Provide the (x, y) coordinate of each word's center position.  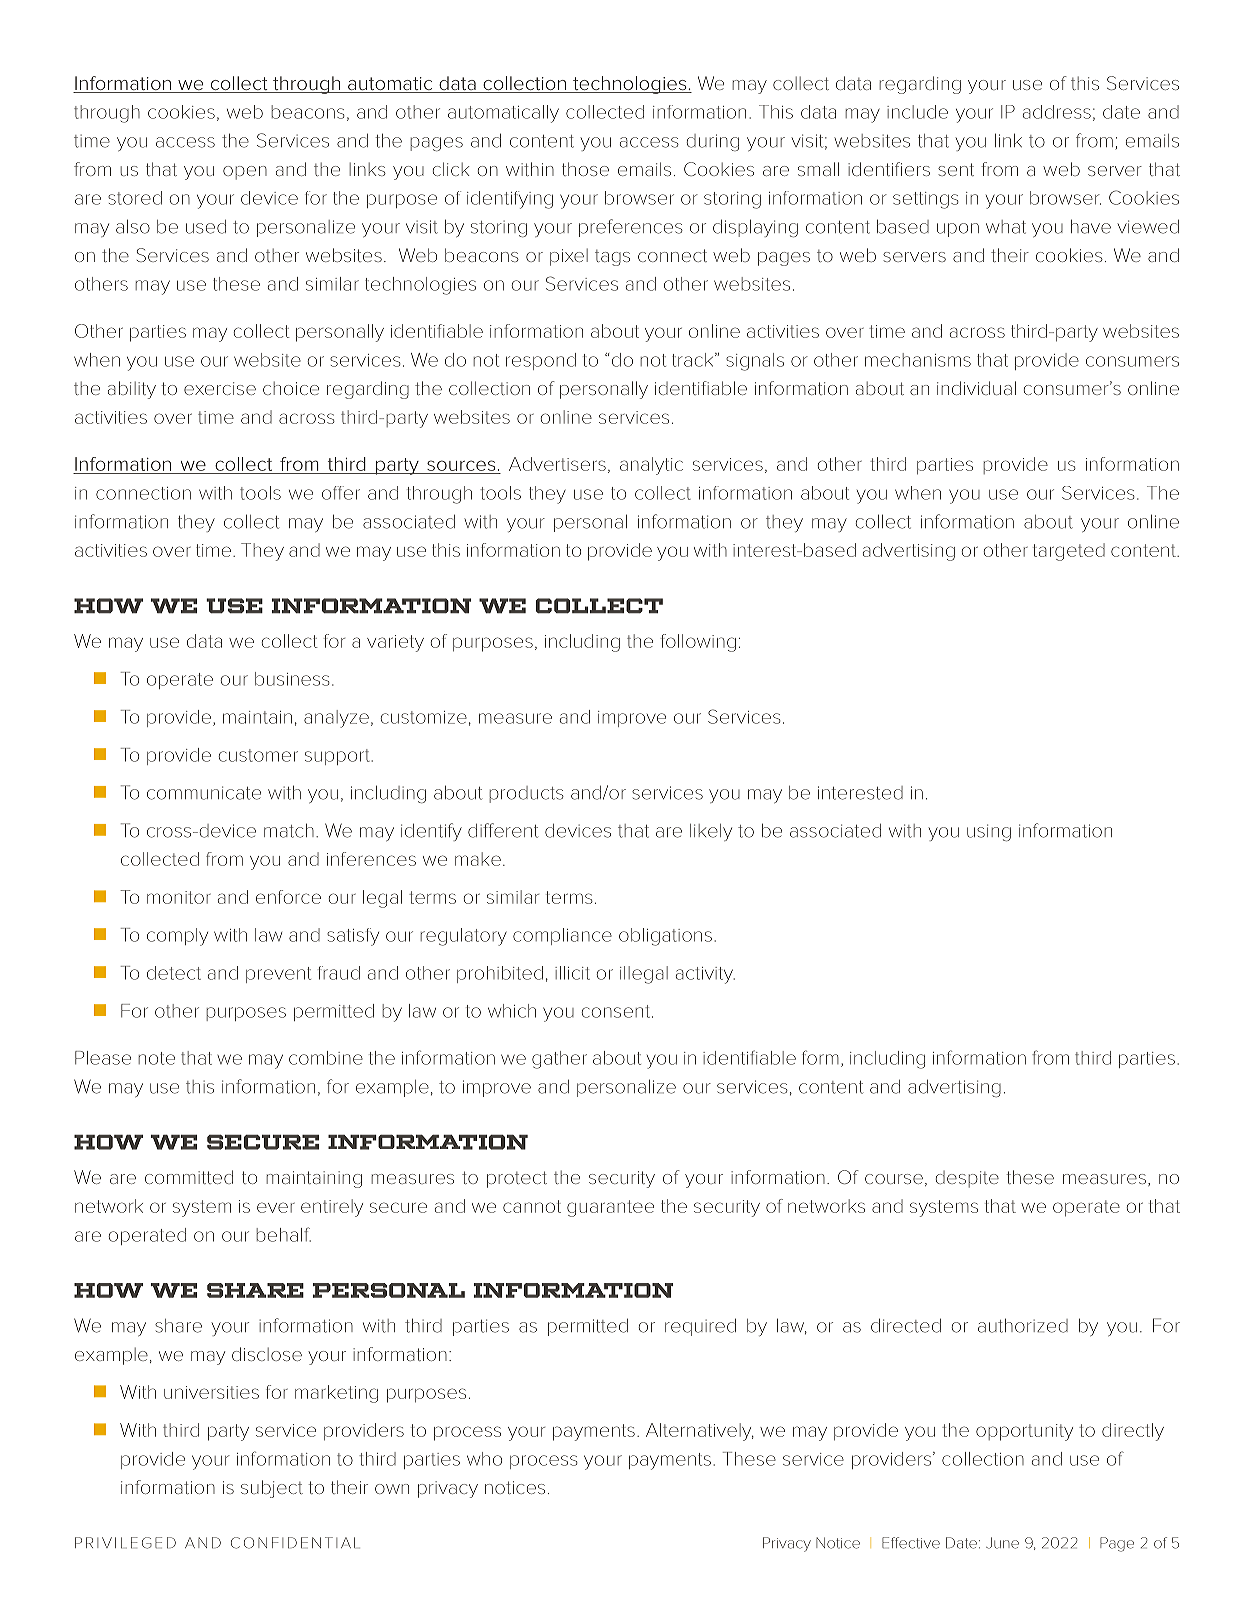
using (989, 832)
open (245, 173)
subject (272, 1489)
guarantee (610, 1208)
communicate (204, 793)
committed (189, 1177)
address (1057, 112)
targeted (1069, 552)
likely (711, 832)
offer (341, 493)
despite (967, 1179)
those (585, 169)
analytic (651, 466)
